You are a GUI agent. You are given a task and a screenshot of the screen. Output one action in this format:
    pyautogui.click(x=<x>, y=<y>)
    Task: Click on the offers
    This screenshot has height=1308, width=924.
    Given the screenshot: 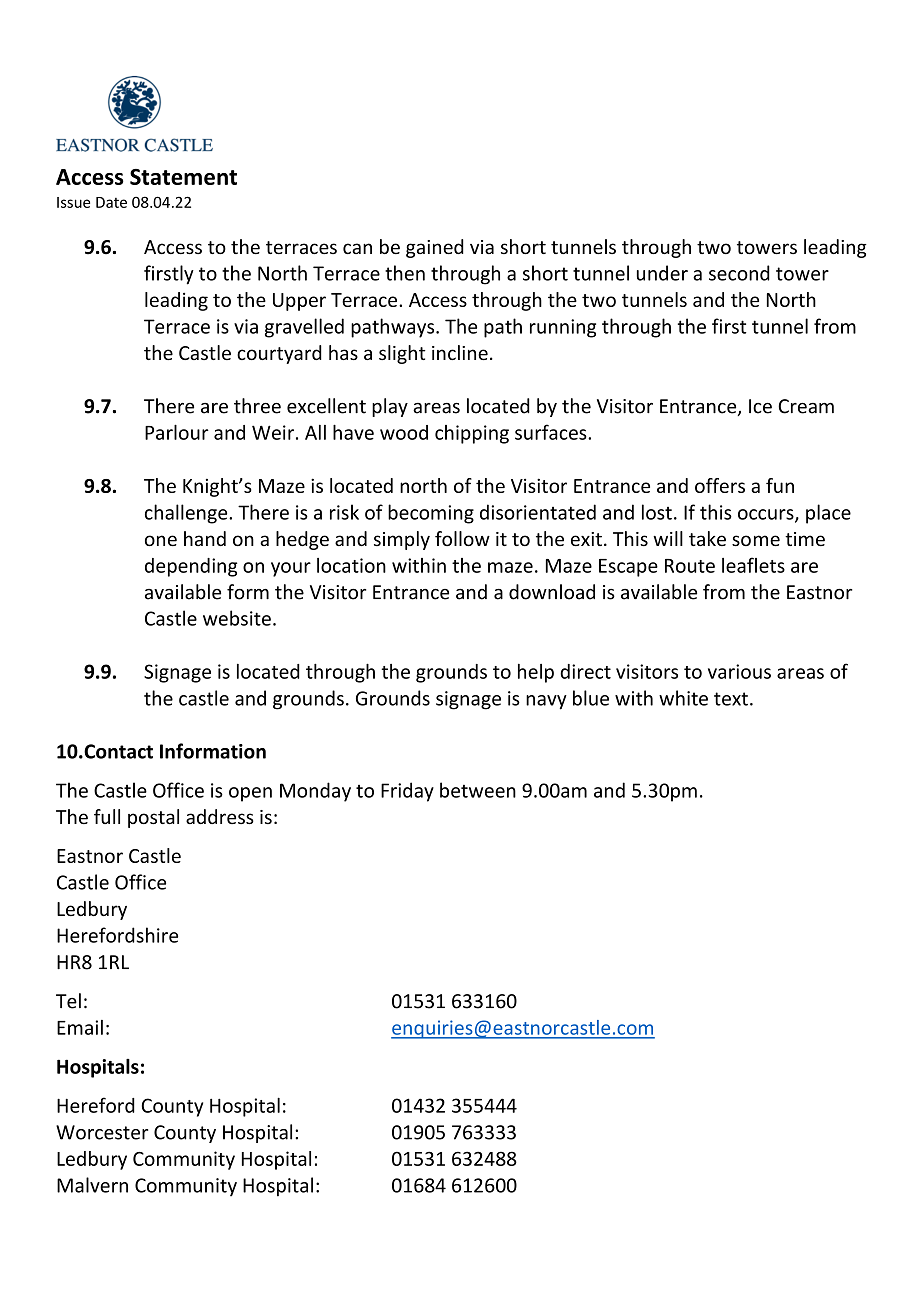 What is the action you would take?
    pyautogui.click(x=720, y=485)
